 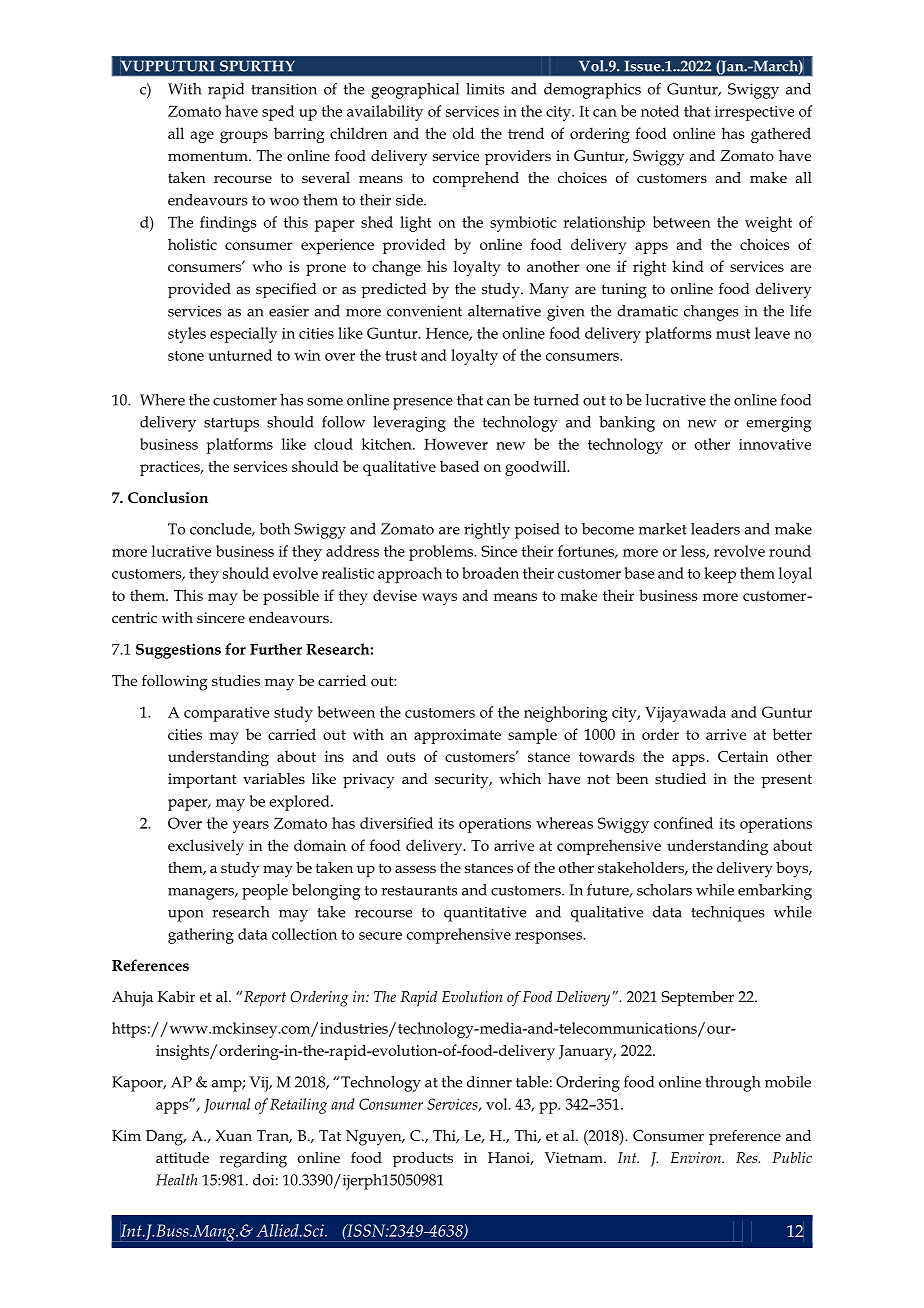 I want to click on products, so click(x=423, y=1159).
